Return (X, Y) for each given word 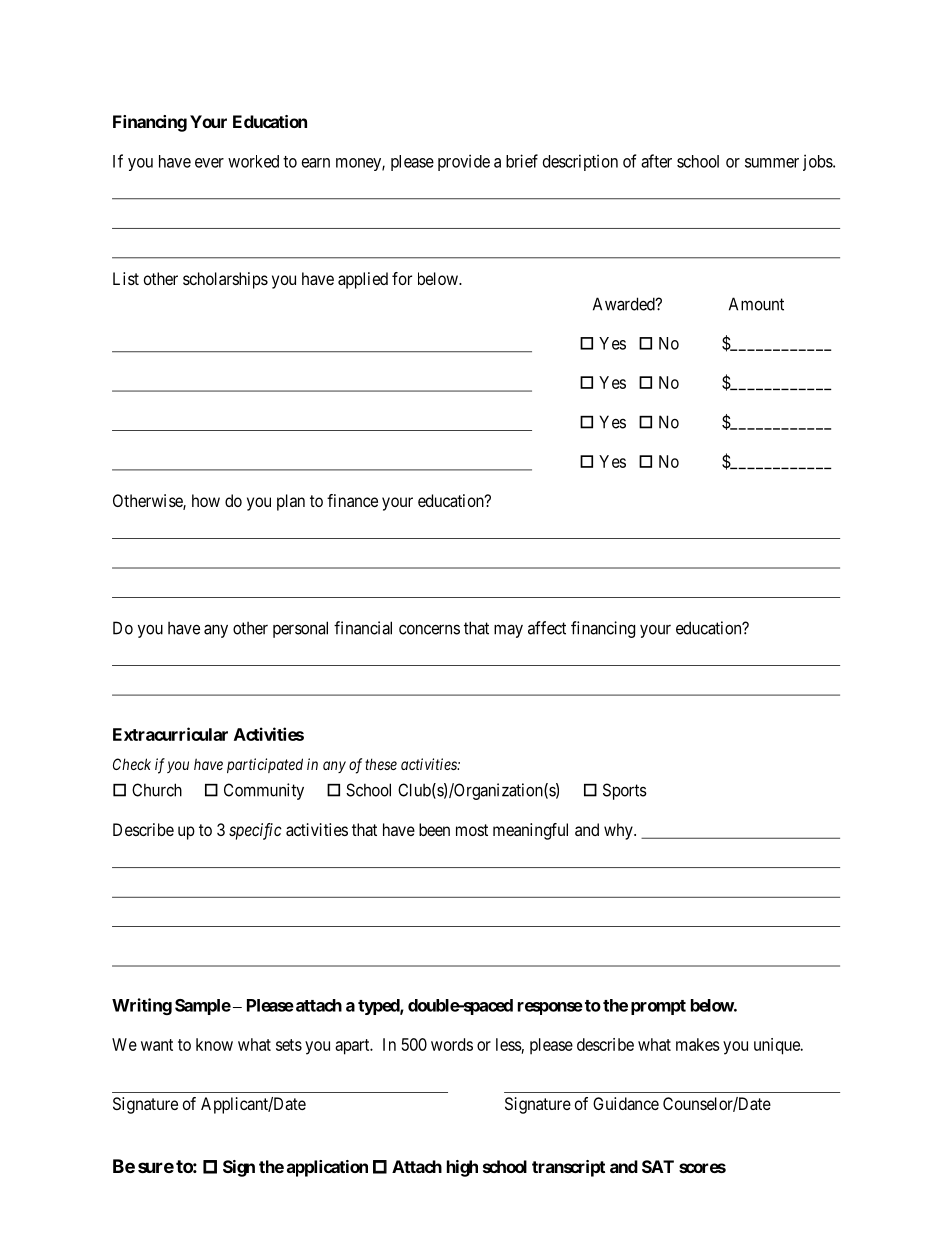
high (462, 1168)
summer (772, 163)
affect (547, 628)
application (327, 1168)
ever (209, 163)
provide (464, 162)
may (508, 631)
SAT (658, 1166)
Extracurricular (170, 734)
